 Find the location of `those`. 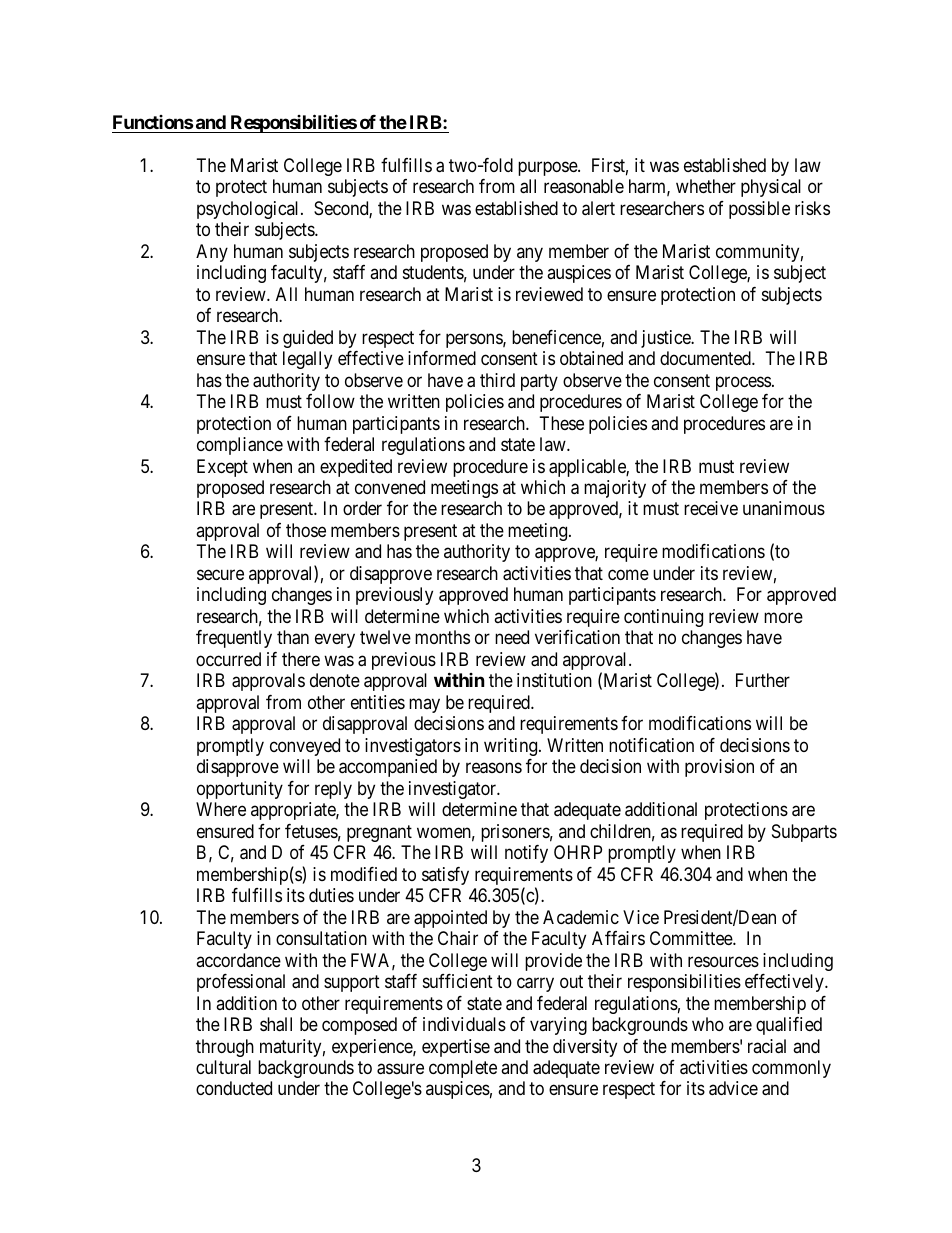

those is located at coordinates (306, 530).
